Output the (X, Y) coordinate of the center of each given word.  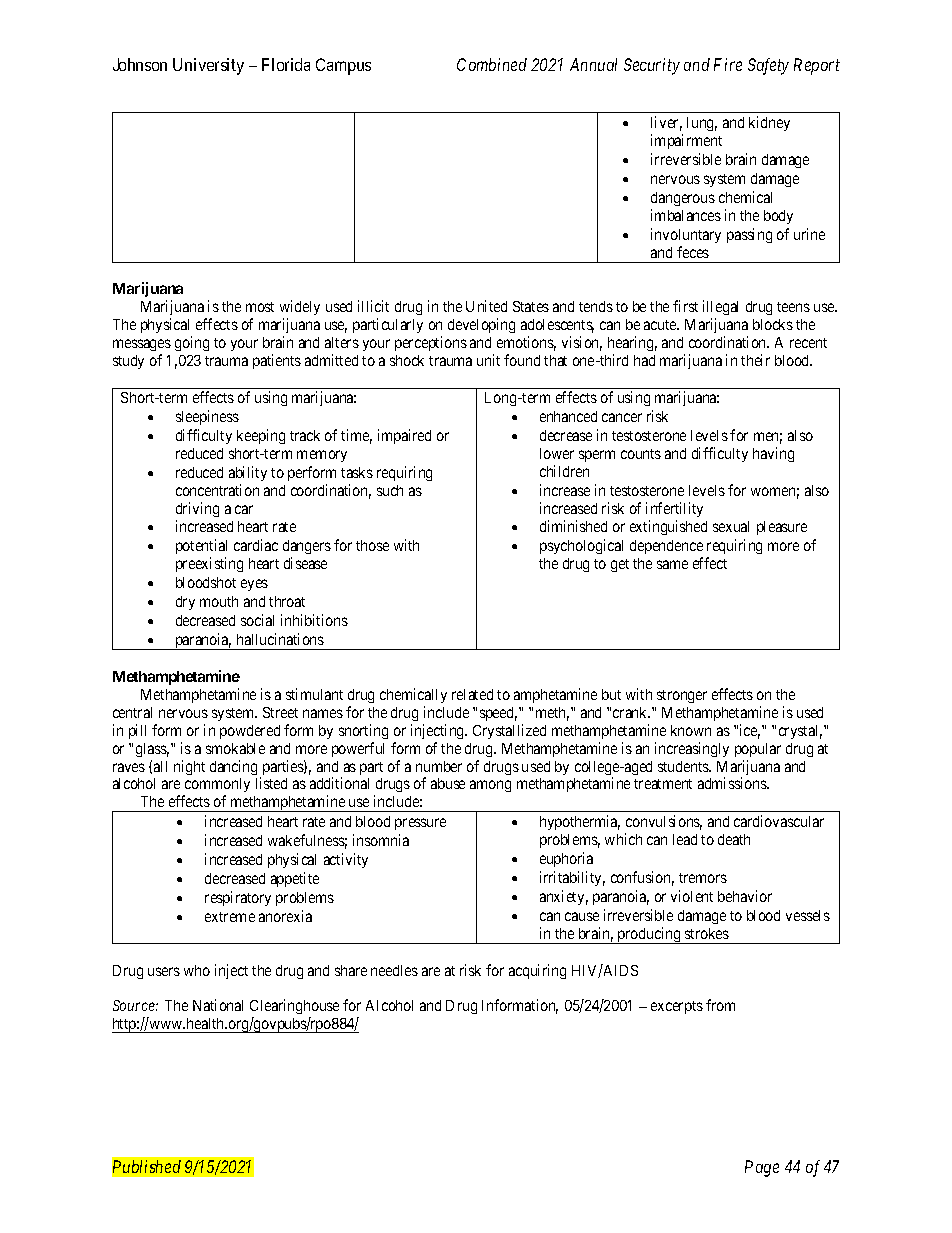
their (755, 360)
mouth (219, 601)
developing (481, 325)
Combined (492, 64)
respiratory (238, 898)
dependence (666, 549)
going (192, 343)
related (472, 694)
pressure (420, 824)
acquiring (537, 971)
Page (762, 1168)
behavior (745, 896)
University (208, 66)
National (218, 1005)
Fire (728, 64)
